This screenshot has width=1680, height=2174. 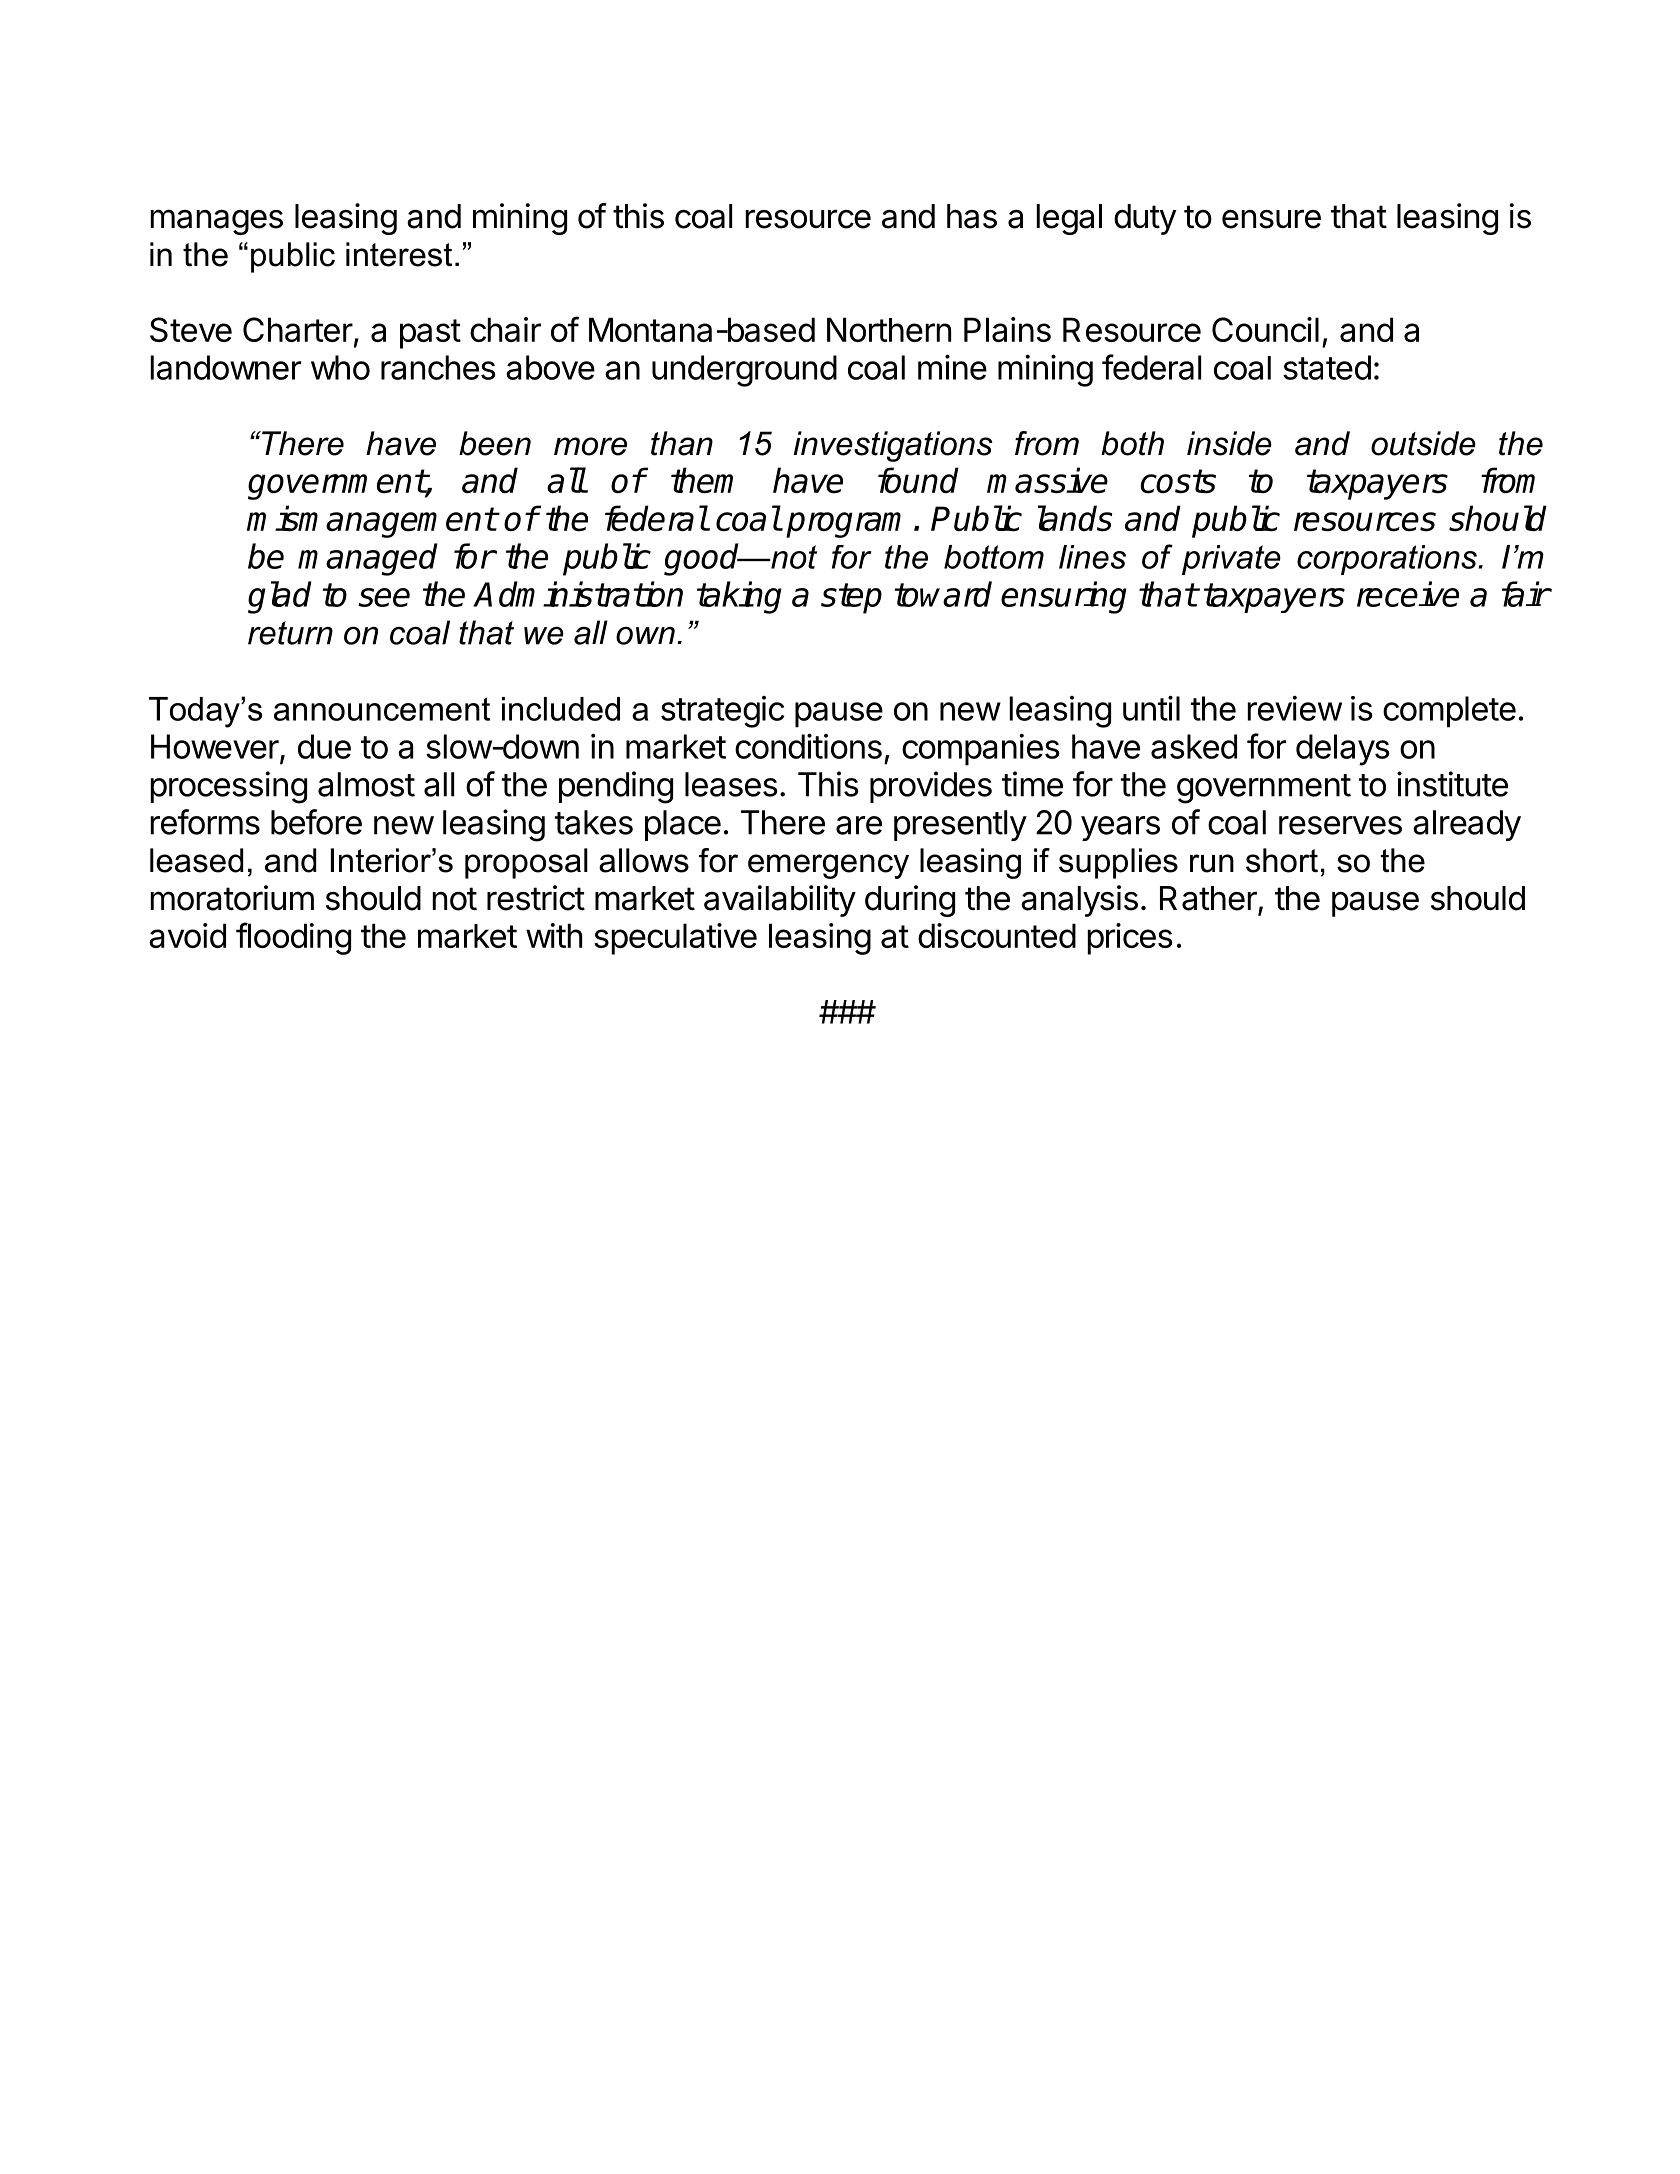 I want to click on conditions, so click(x=808, y=746).
